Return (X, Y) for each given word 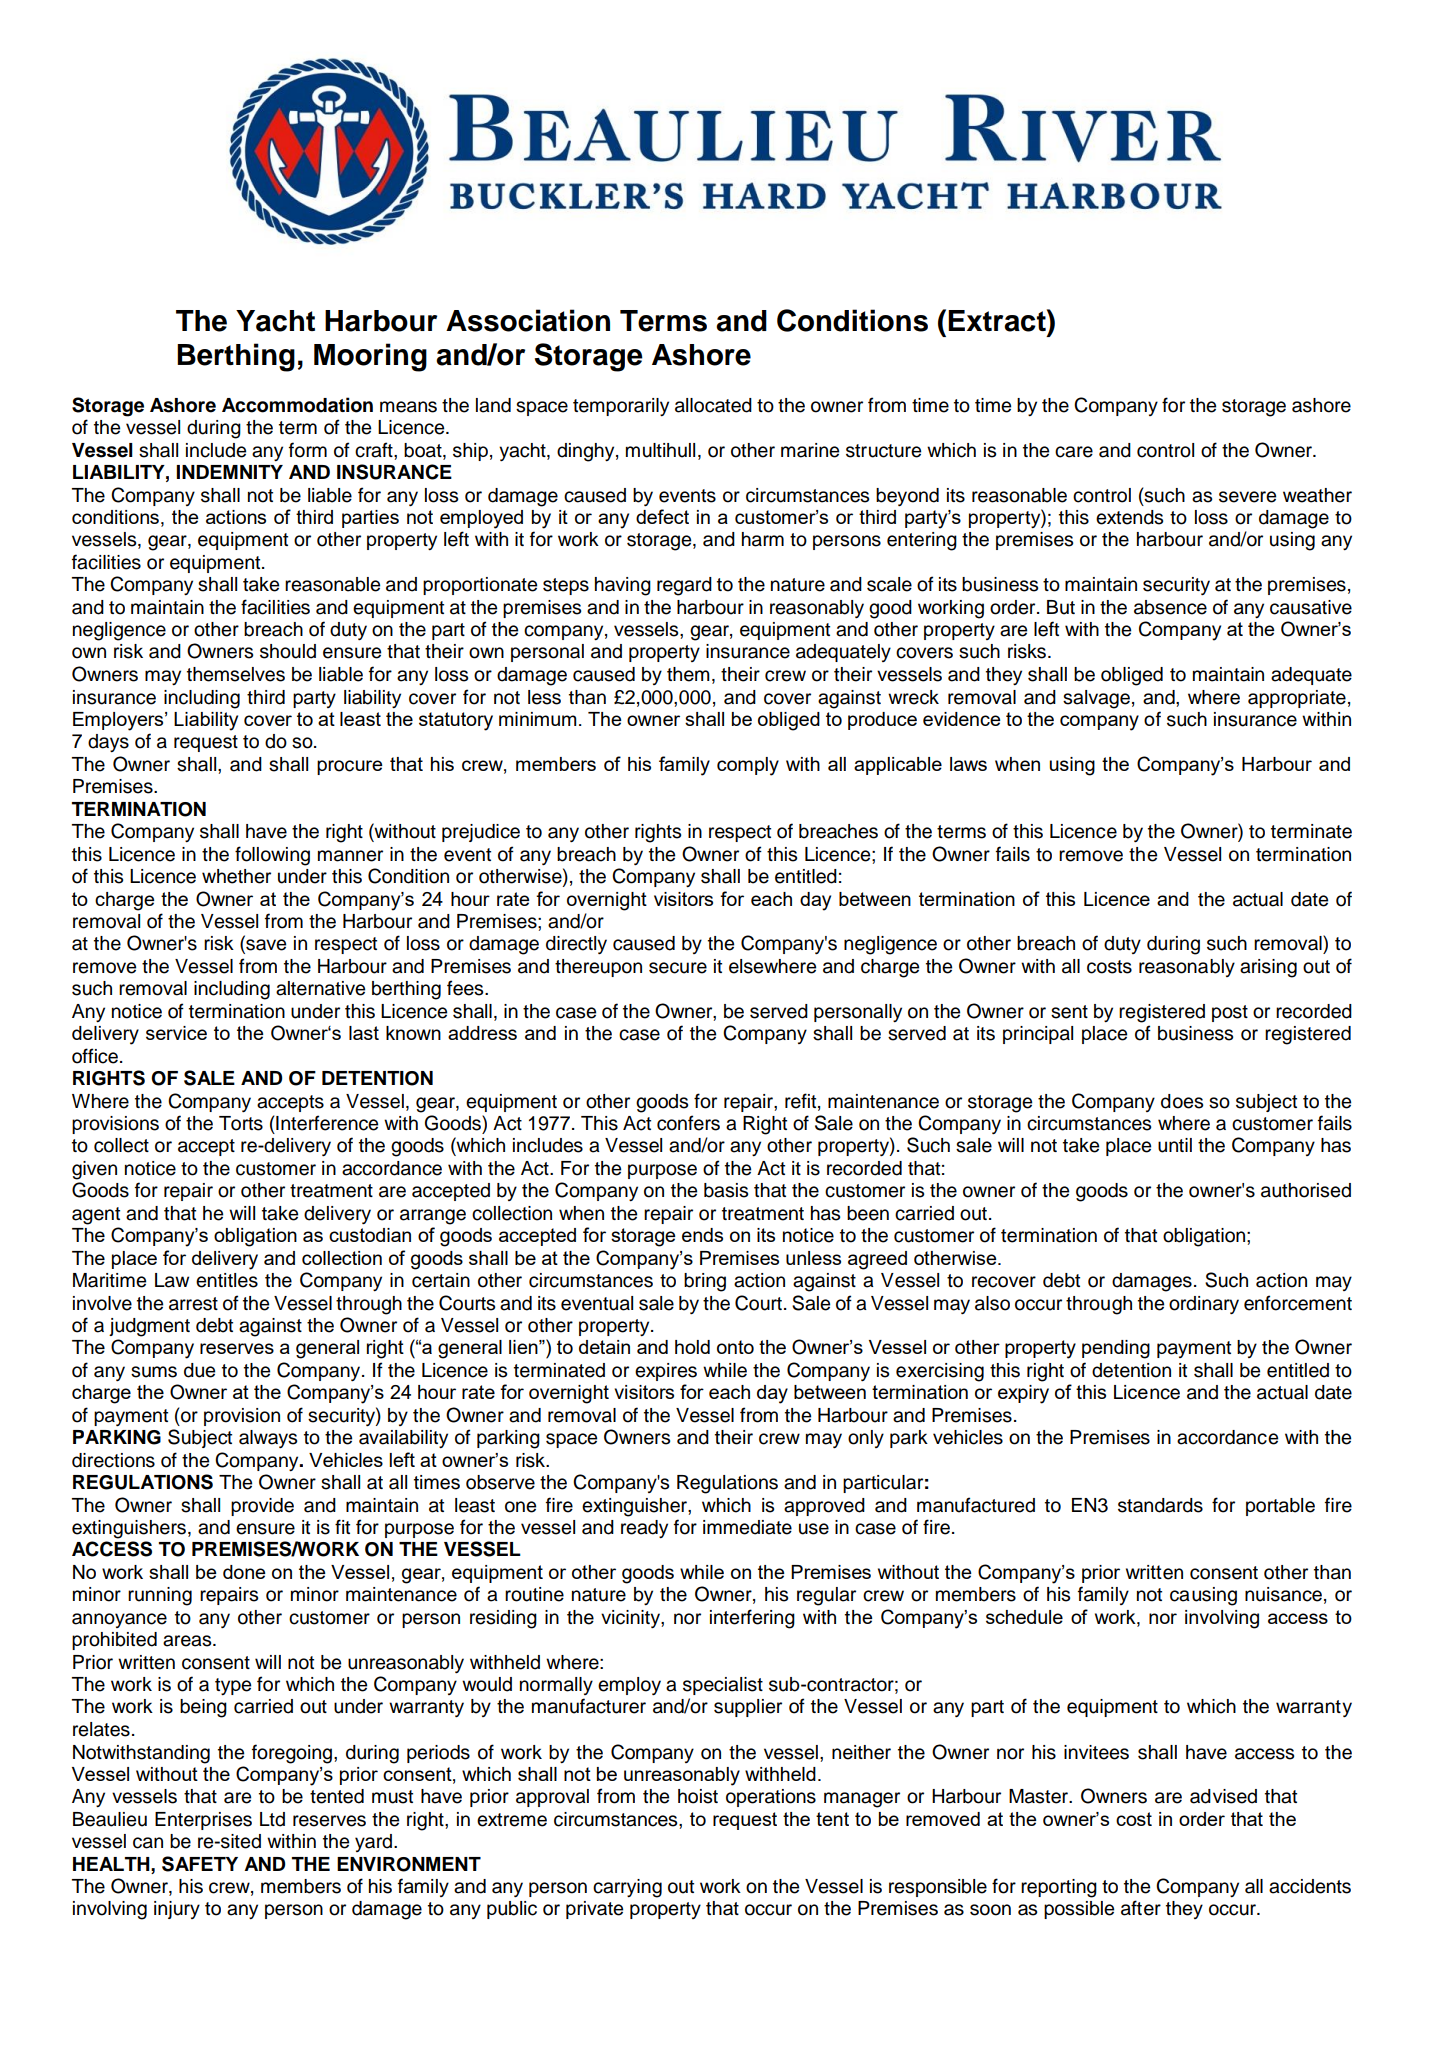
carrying (627, 1888)
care (1074, 452)
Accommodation (297, 405)
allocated (713, 405)
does (1182, 1101)
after (1141, 1908)
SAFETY (200, 1864)
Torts (241, 1123)
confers (688, 1123)
